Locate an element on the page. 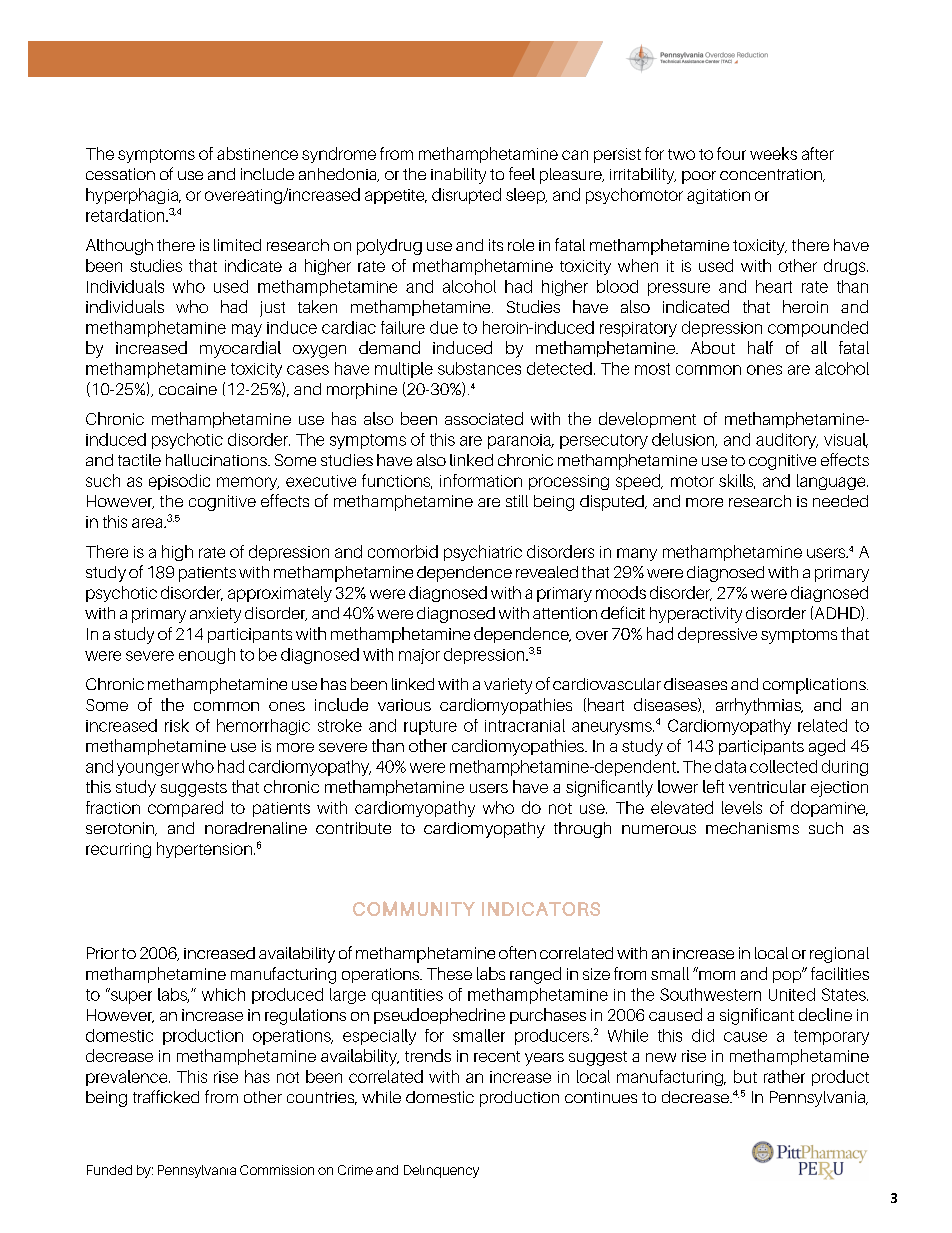 The width and height of the document is (952, 1233). trafficked is located at coordinates (166, 1096).
